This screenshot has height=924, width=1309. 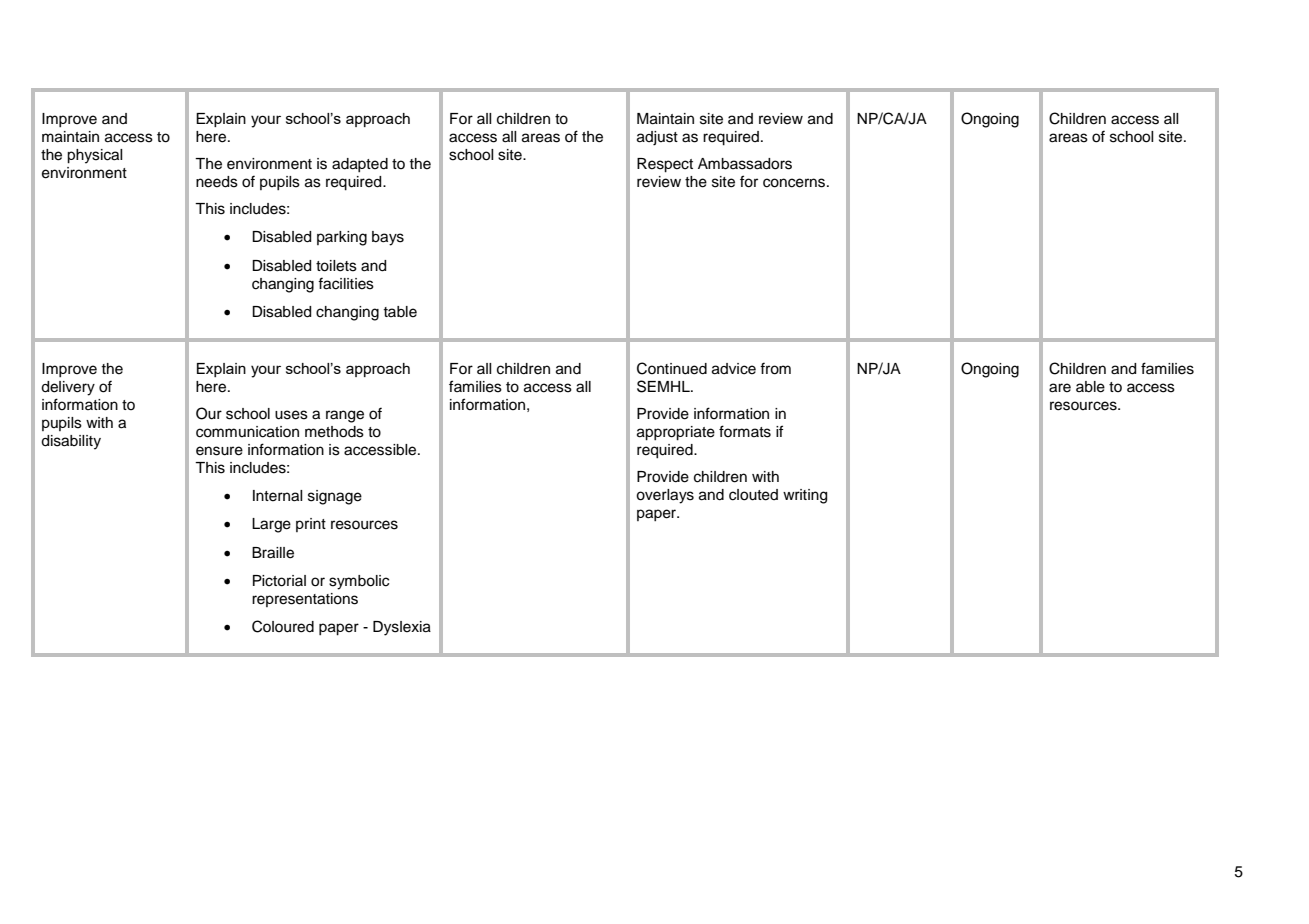 What do you see at coordinates (360, 165) in the screenshot?
I see `adapted` at bounding box center [360, 165].
